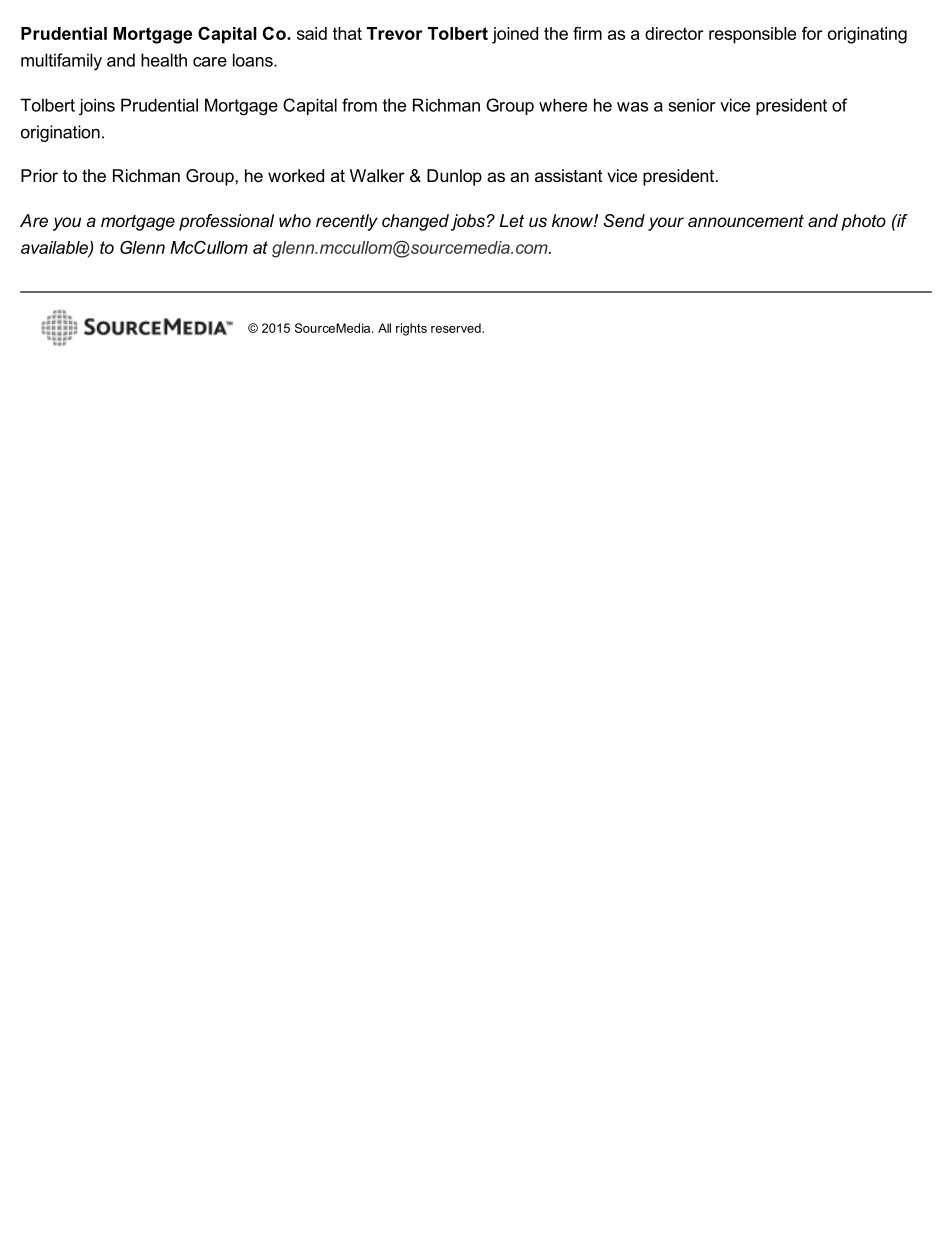 The height and width of the document is (1233, 952). Describe the element at coordinates (226, 222) in the document. I see `professional` at that location.
